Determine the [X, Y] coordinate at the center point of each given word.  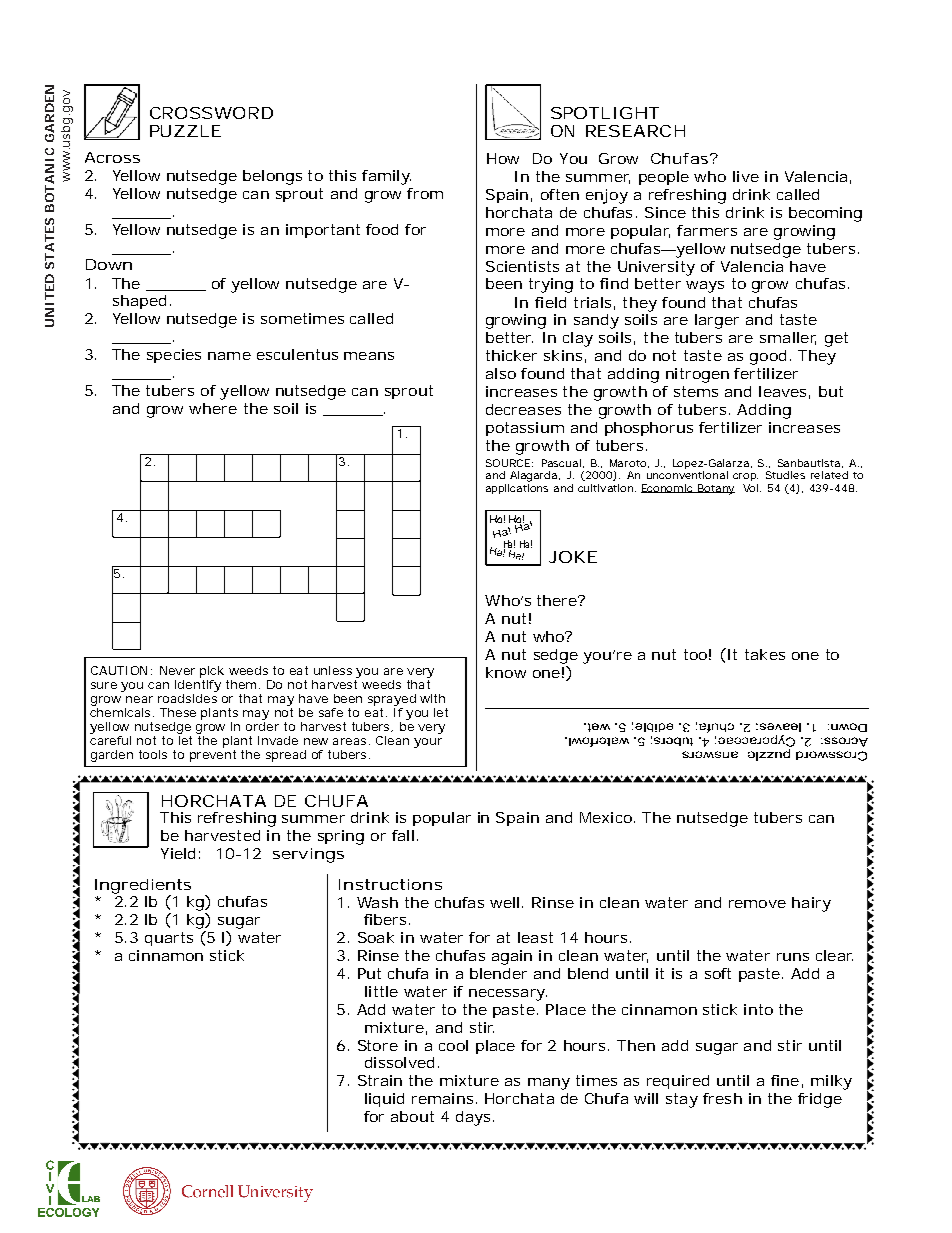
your [428, 743]
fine [785, 1080]
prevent [213, 756]
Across [112, 157]
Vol [750, 488]
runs [793, 957]
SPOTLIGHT [604, 113]
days [473, 1118]
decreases [523, 409]
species [174, 356]
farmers [707, 230]
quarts [169, 939]
